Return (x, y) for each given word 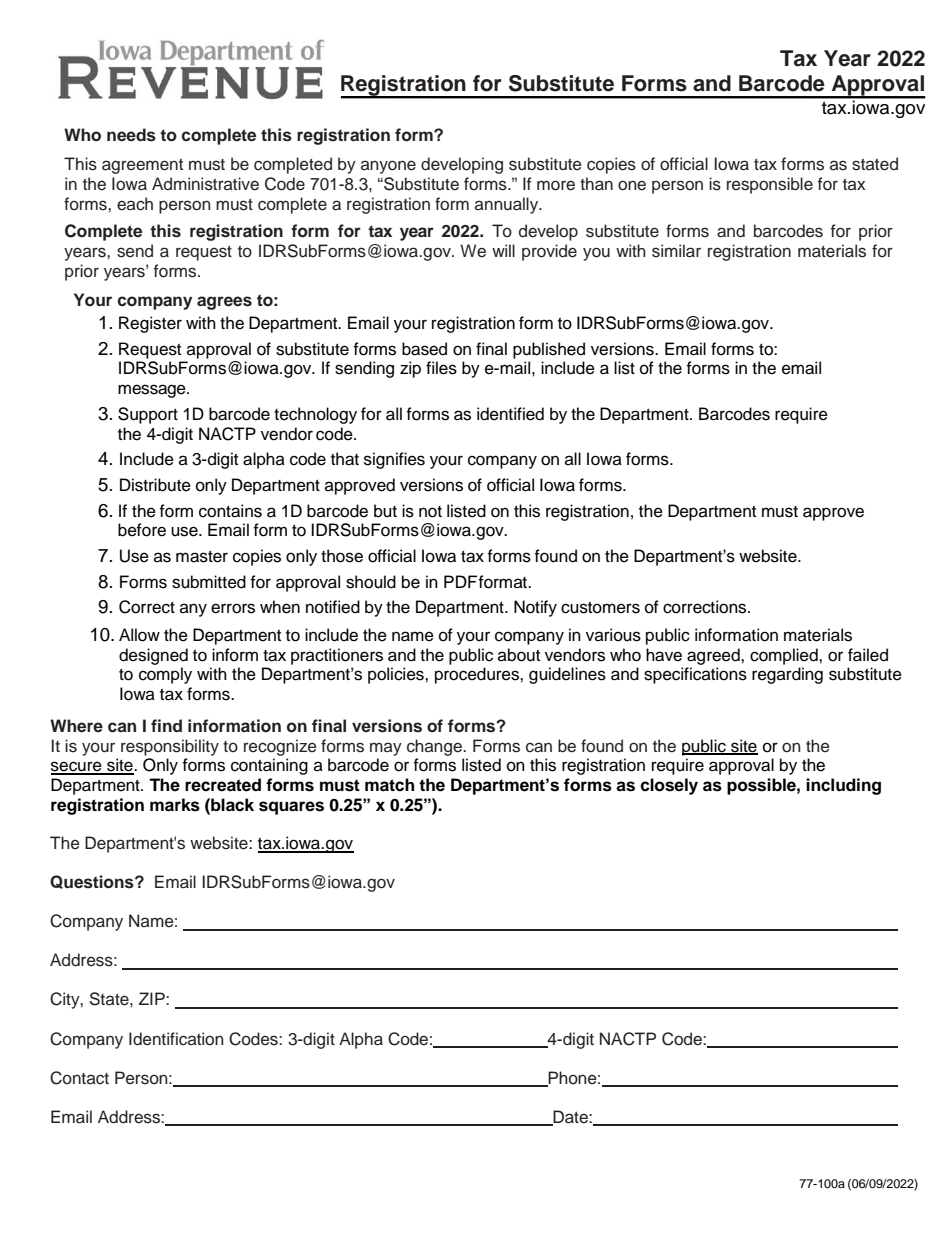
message (153, 391)
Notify (535, 608)
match (389, 785)
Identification (176, 1039)
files (441, 368)
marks (175, 805)
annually (508, 205)
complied (785, 656)
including (843, 786)
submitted (209, 582)
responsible (770, 185)
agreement (142, 166)
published (549, 350)
